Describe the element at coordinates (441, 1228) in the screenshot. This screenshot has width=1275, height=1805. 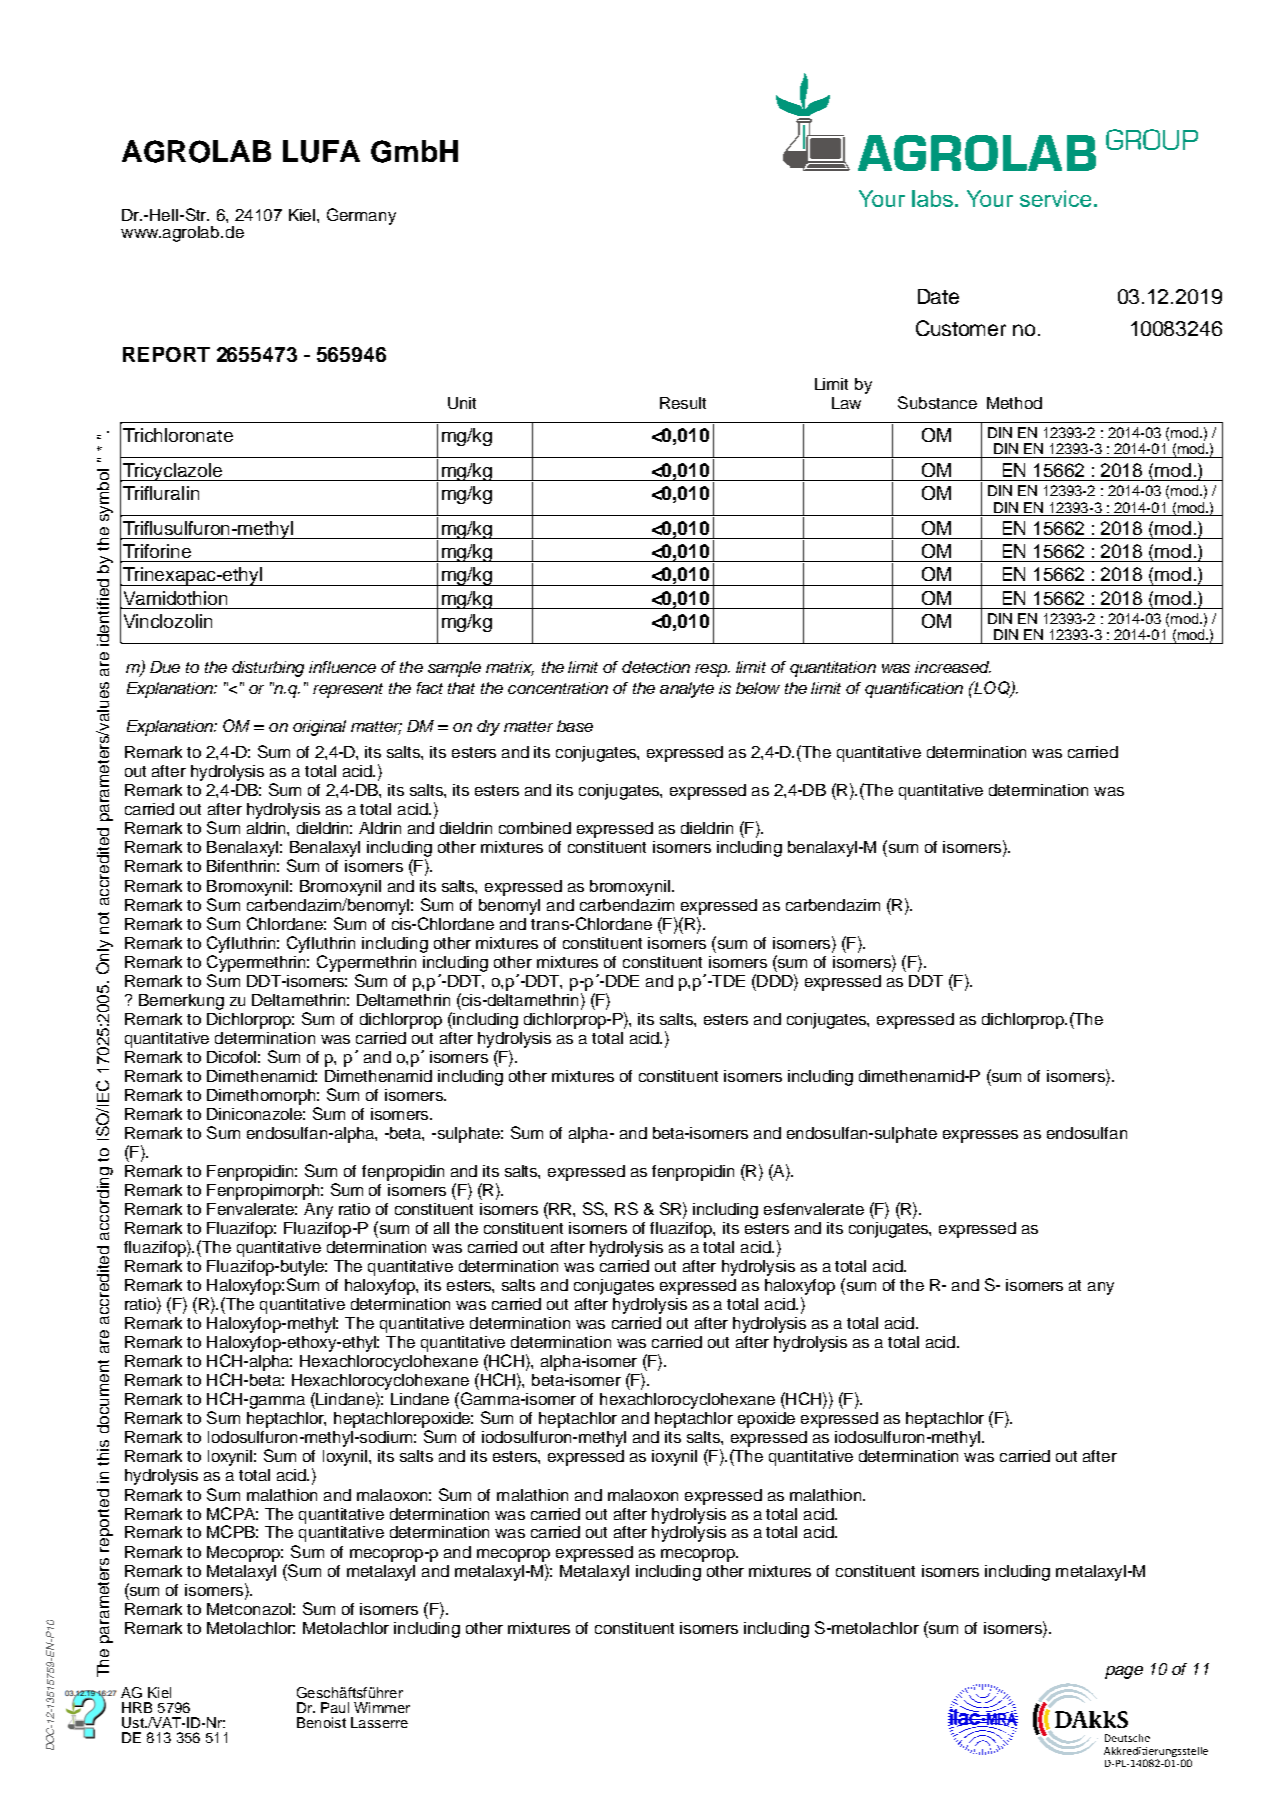
I see `all` at that location.
